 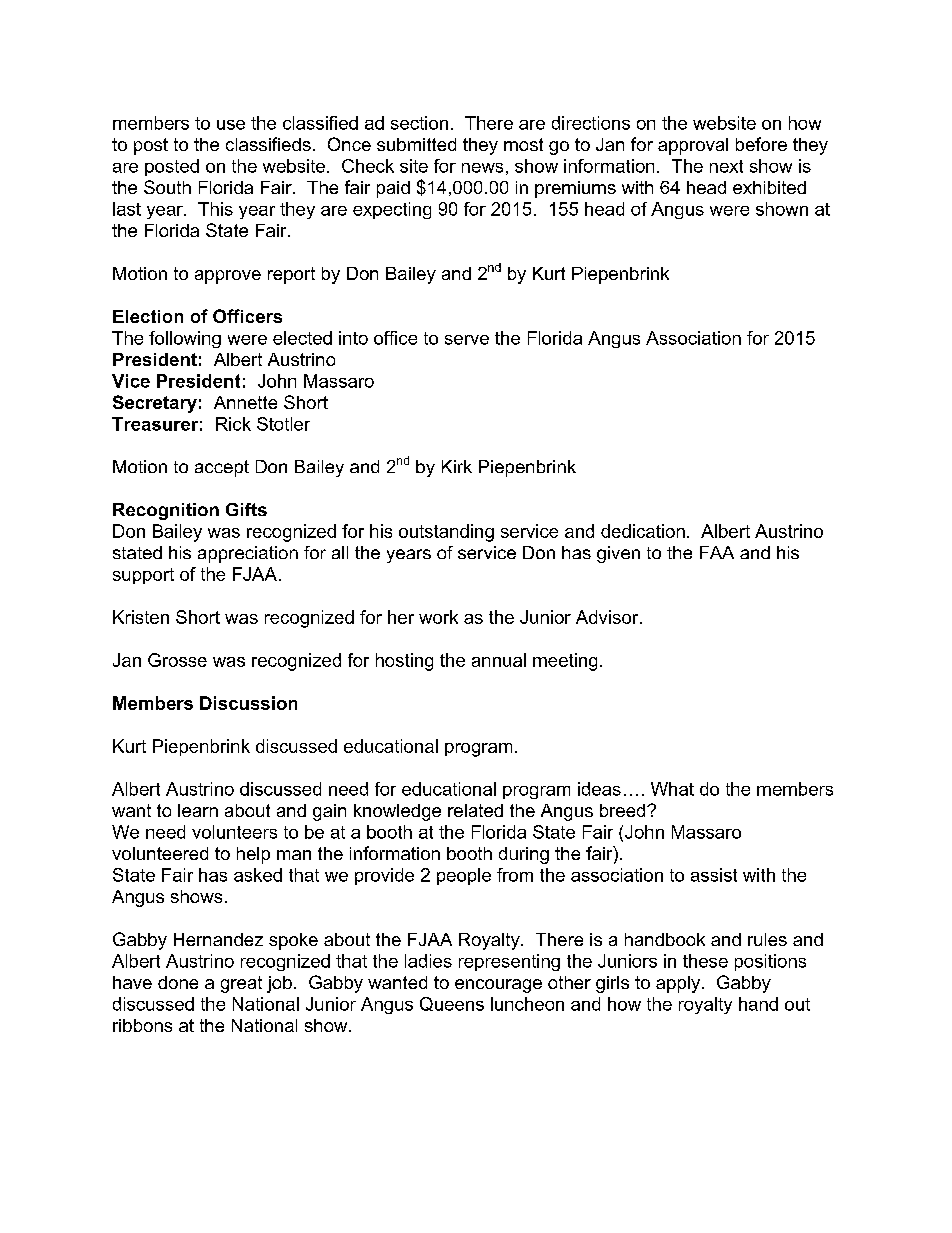 What do you see at coordinates (672, 789) in the screenshot?
I see `What` at bounding box center [672, 789].
